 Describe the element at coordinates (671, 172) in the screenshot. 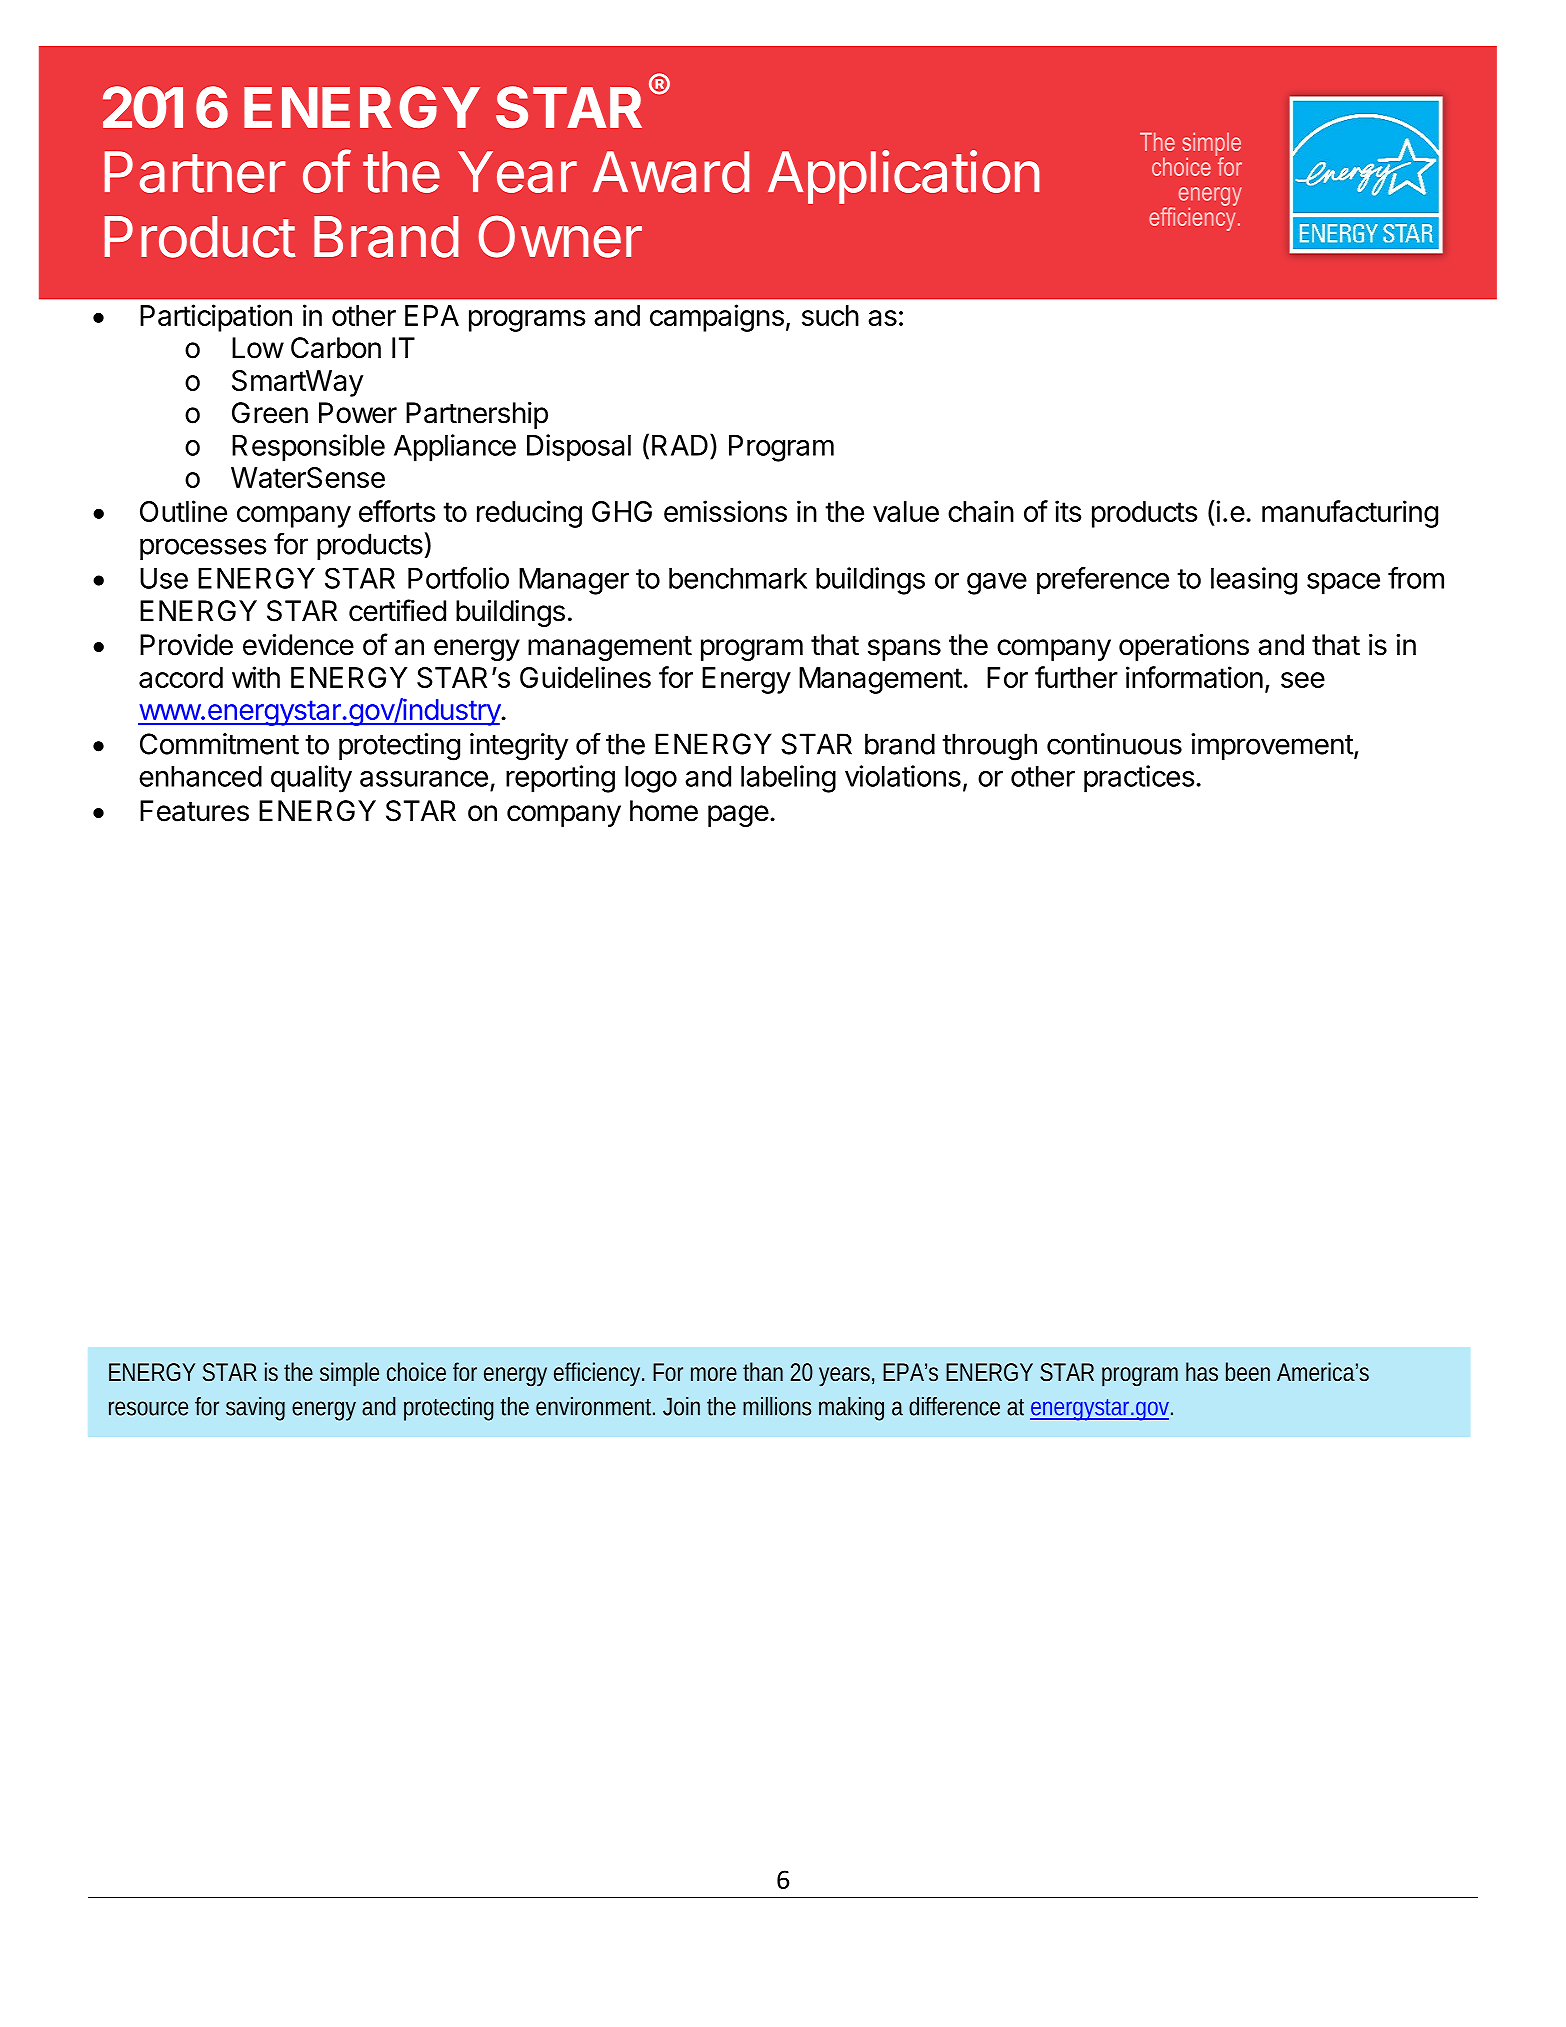

I see `Award` at that location.
